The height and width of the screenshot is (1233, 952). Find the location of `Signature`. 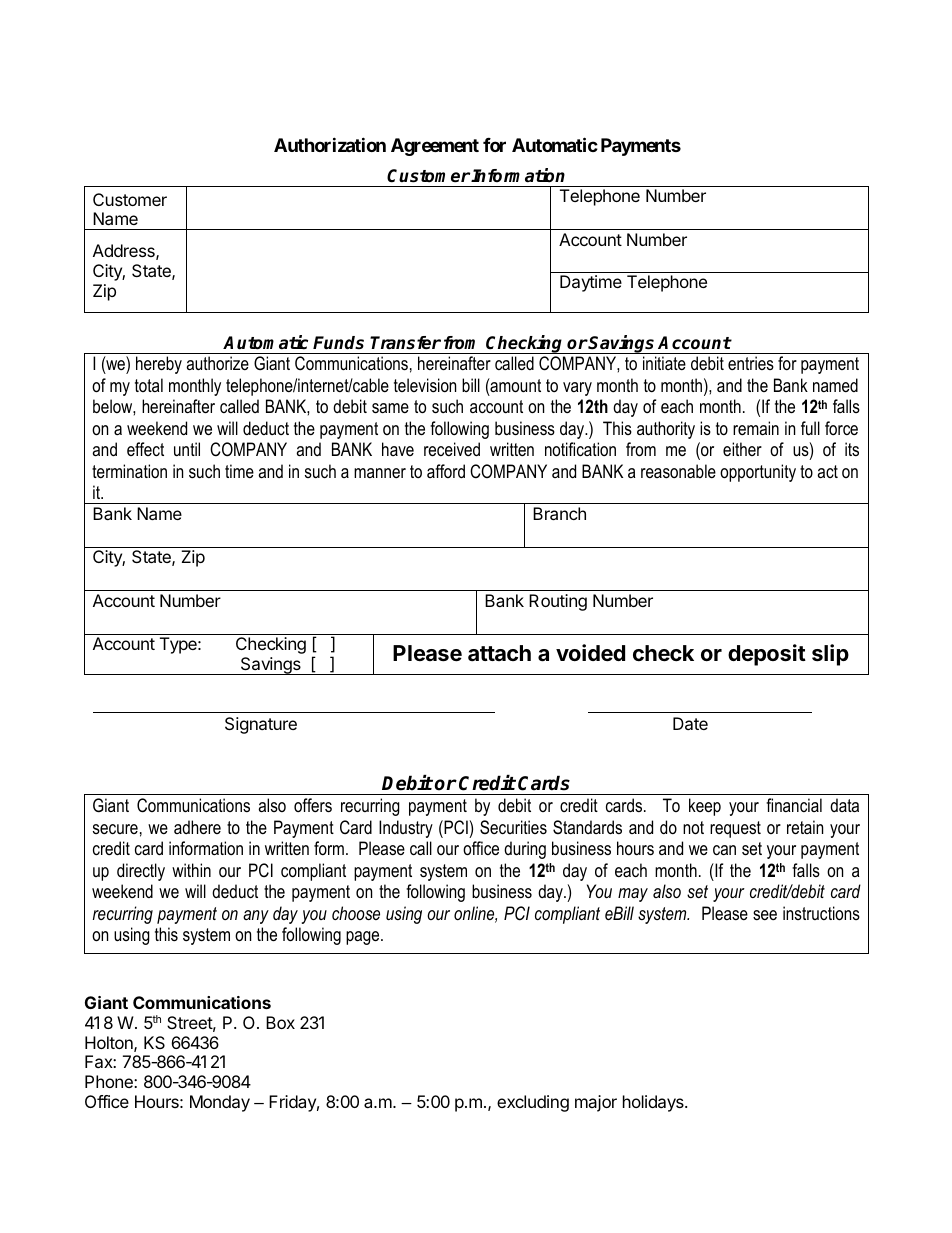

Signature is located at coordinates (261, 725).
